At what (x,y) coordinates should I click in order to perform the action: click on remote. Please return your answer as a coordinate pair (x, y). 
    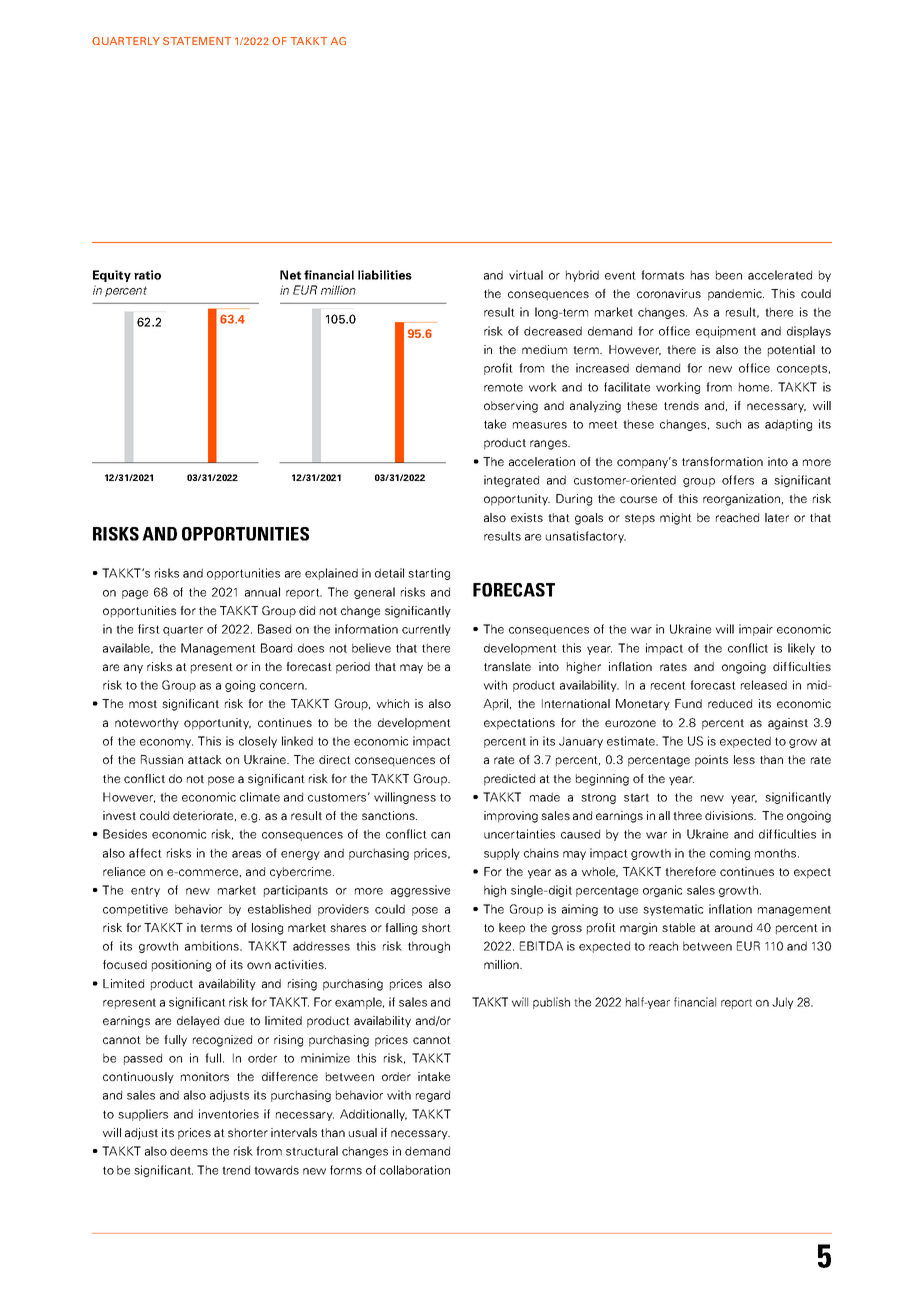
    Looking at the image, I should click on (503, 387).
